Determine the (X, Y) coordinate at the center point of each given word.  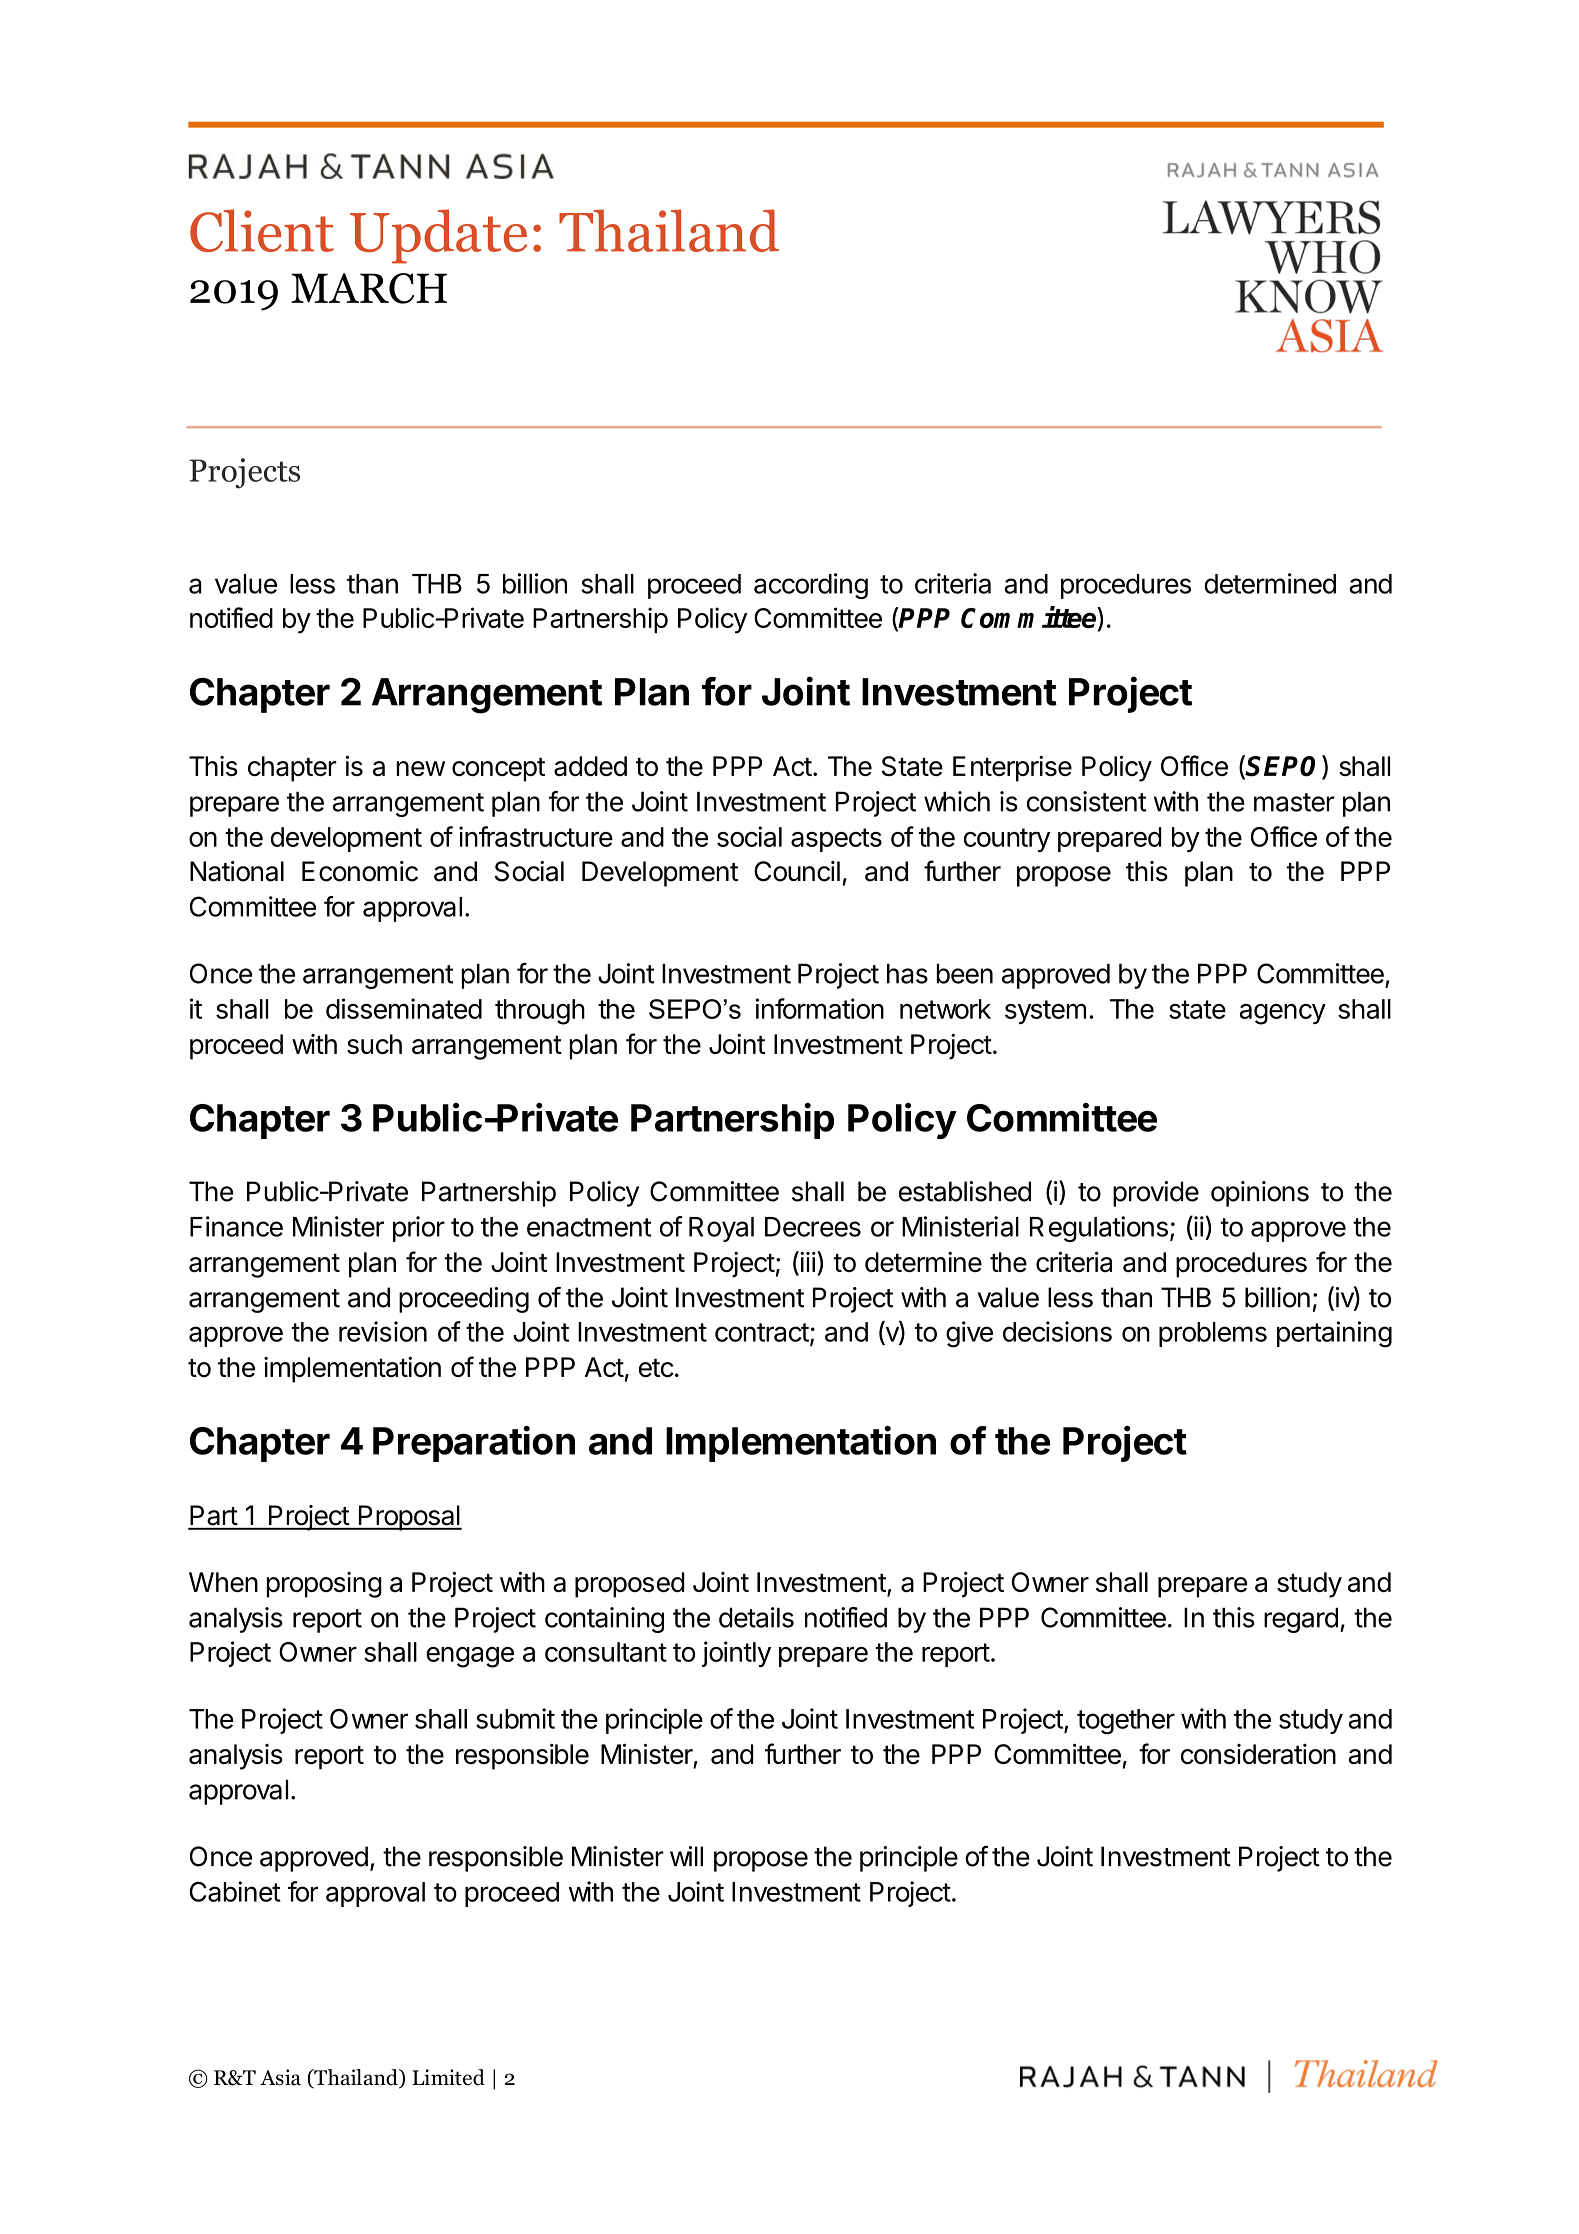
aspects (836, 840)
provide (1156, 1194)
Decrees (813, 1227)
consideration (1258, 1754)
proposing (324, 1585)
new (421, 768)
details (756, 1617)
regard (1301, 1620)
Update (438, 236)
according (811, 586)
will (686, 1856)
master (1294, 802)
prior (419, 1229)
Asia (280, 2077)
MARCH (369, 288)
